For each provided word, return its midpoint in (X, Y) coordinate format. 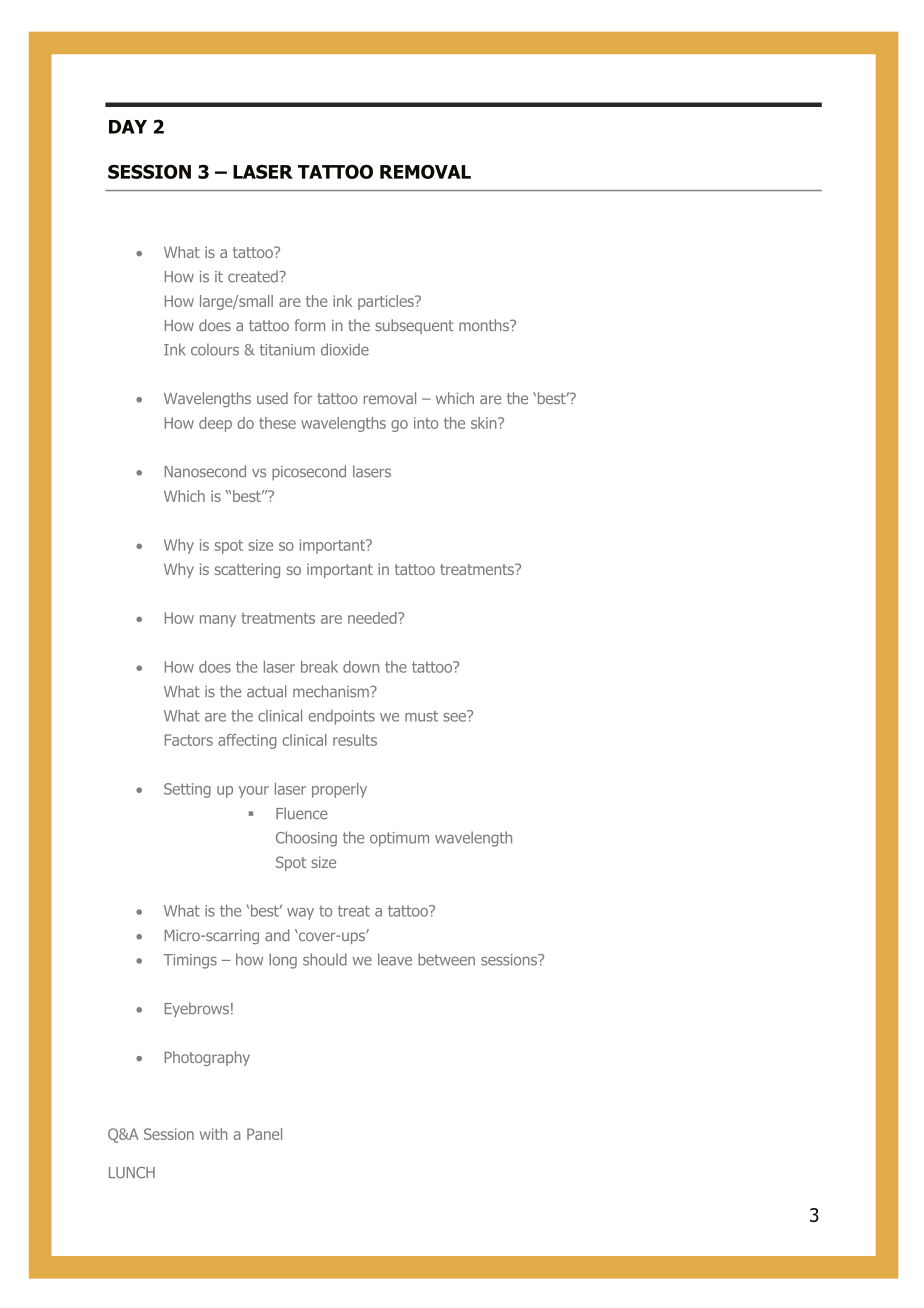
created (253, 276)
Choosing (306, 839)
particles (387, 302)
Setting (187, 790)
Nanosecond (205, 471)
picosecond (309, 473)
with (213, 1134)
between (446, 959)
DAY (128, 127)
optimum (399, 839)
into (426, 423)
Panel (264, 1134)
